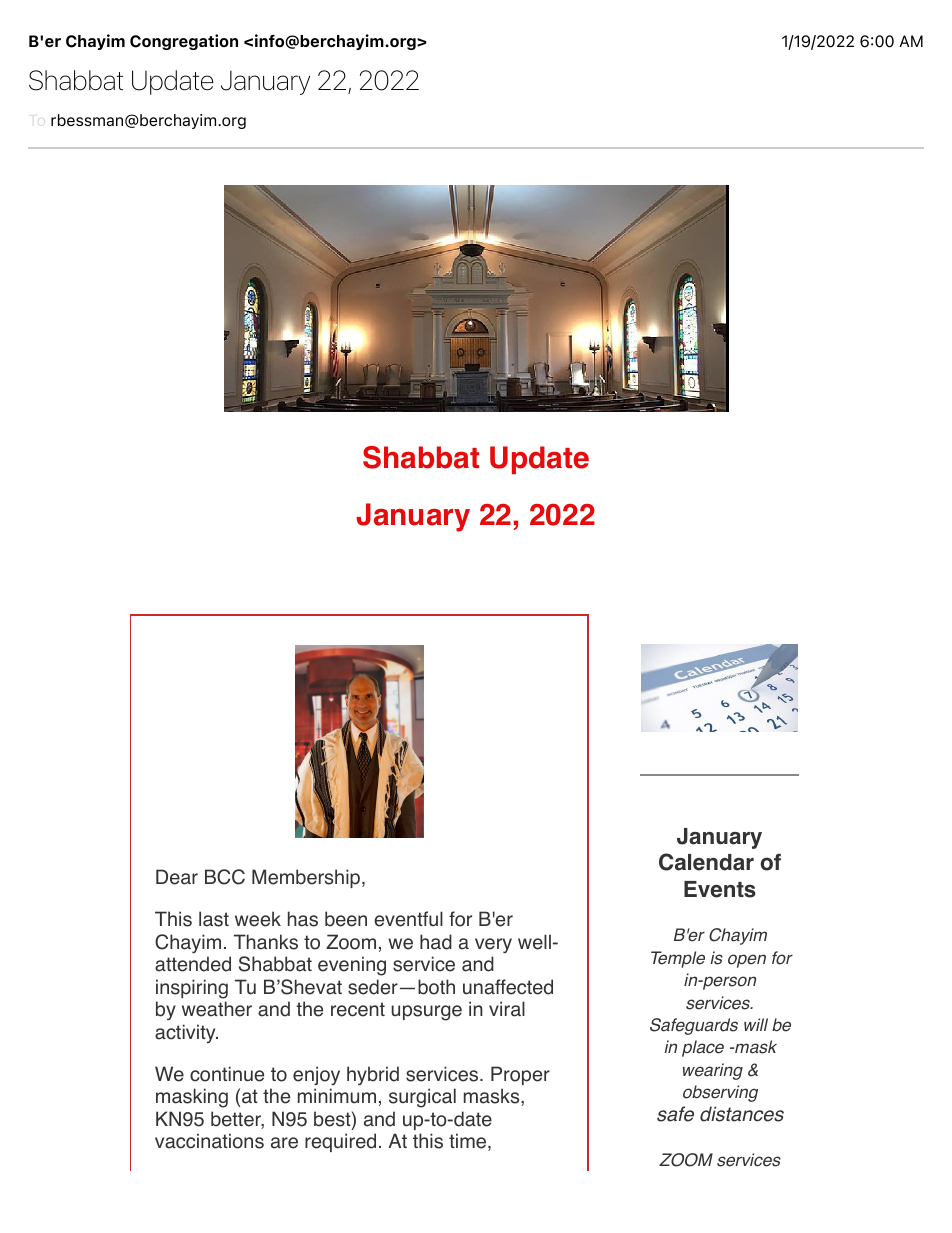  I want to click on Events, so click(720, 889).
